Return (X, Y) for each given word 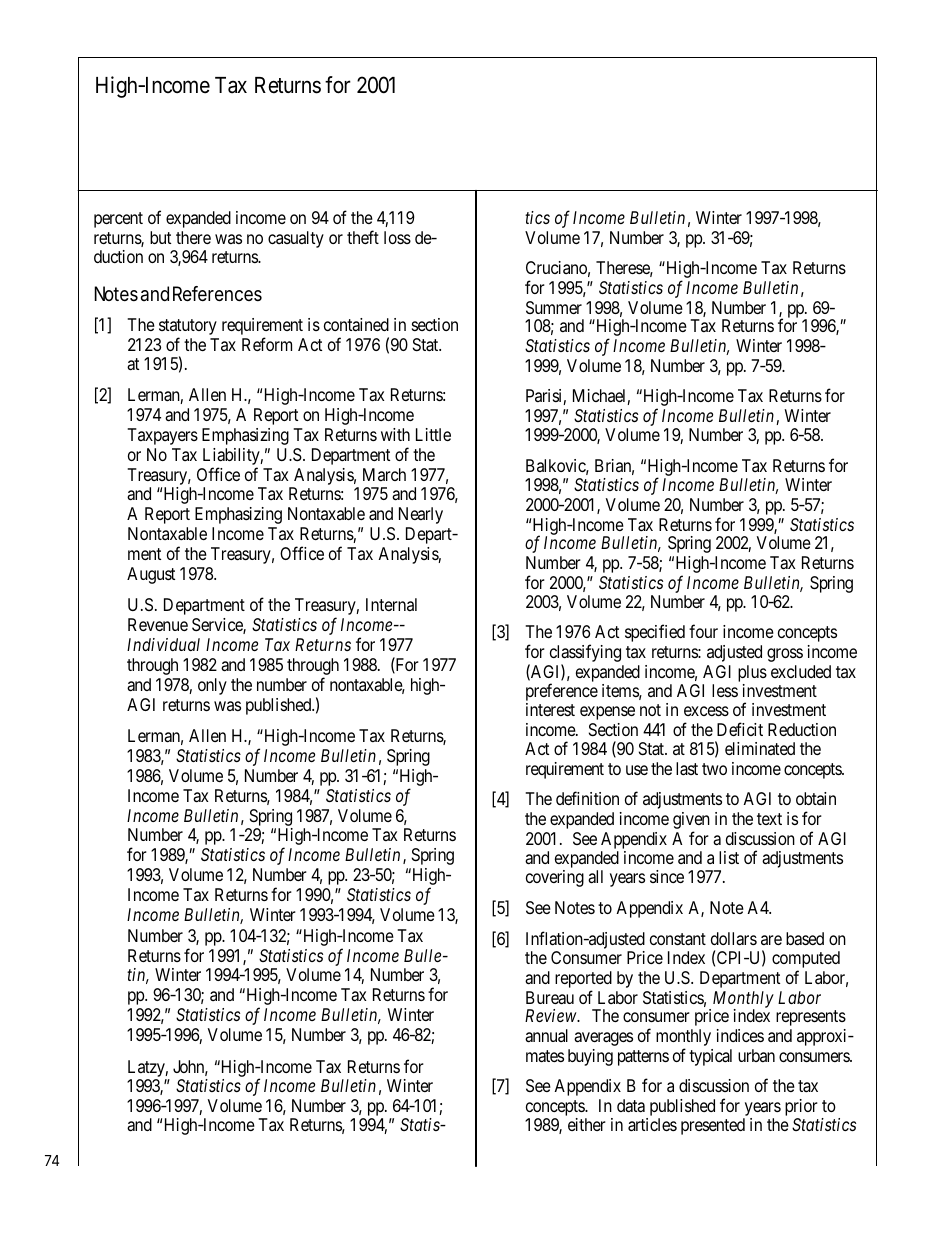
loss (397, 237)
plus (752, 675)
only (212, 686)
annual (546, 1036)
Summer (554, 307)
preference (562, 692)
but (160, 237)
